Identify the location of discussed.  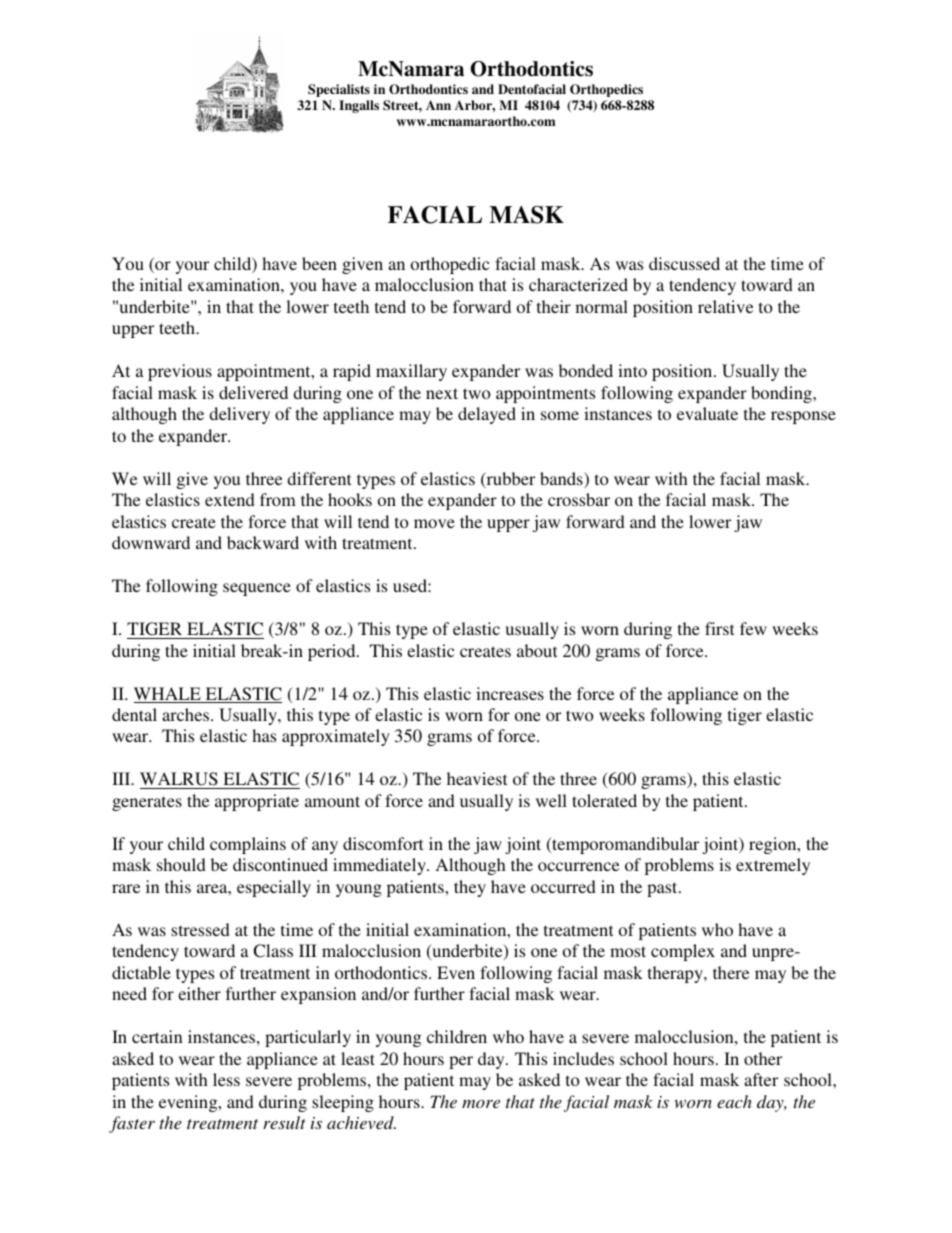
(684, 263).
